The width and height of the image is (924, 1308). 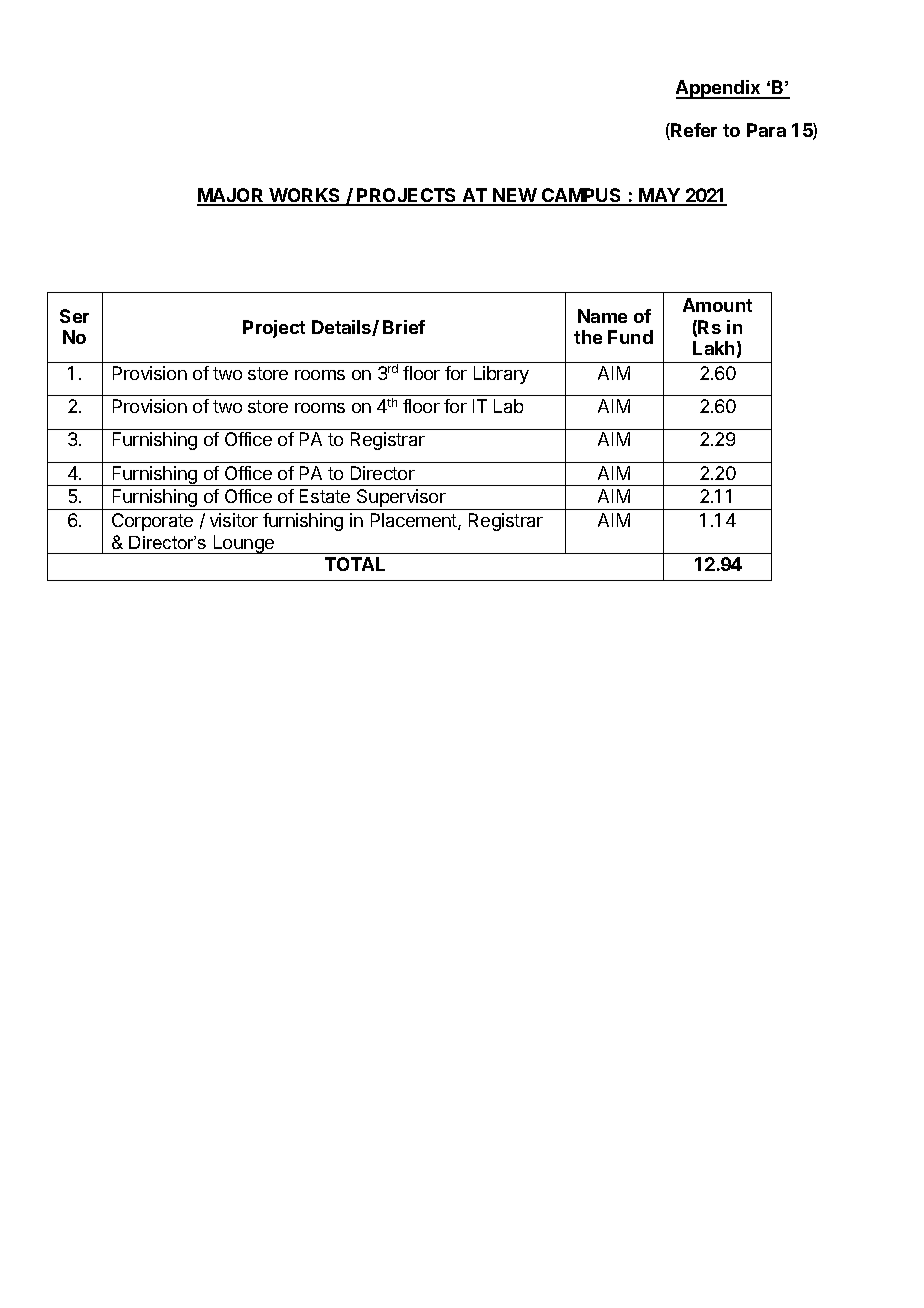 What do you see at coordinates (355, 564) in the image?
I see `TOTAL` at bounding box center [355, 564].
